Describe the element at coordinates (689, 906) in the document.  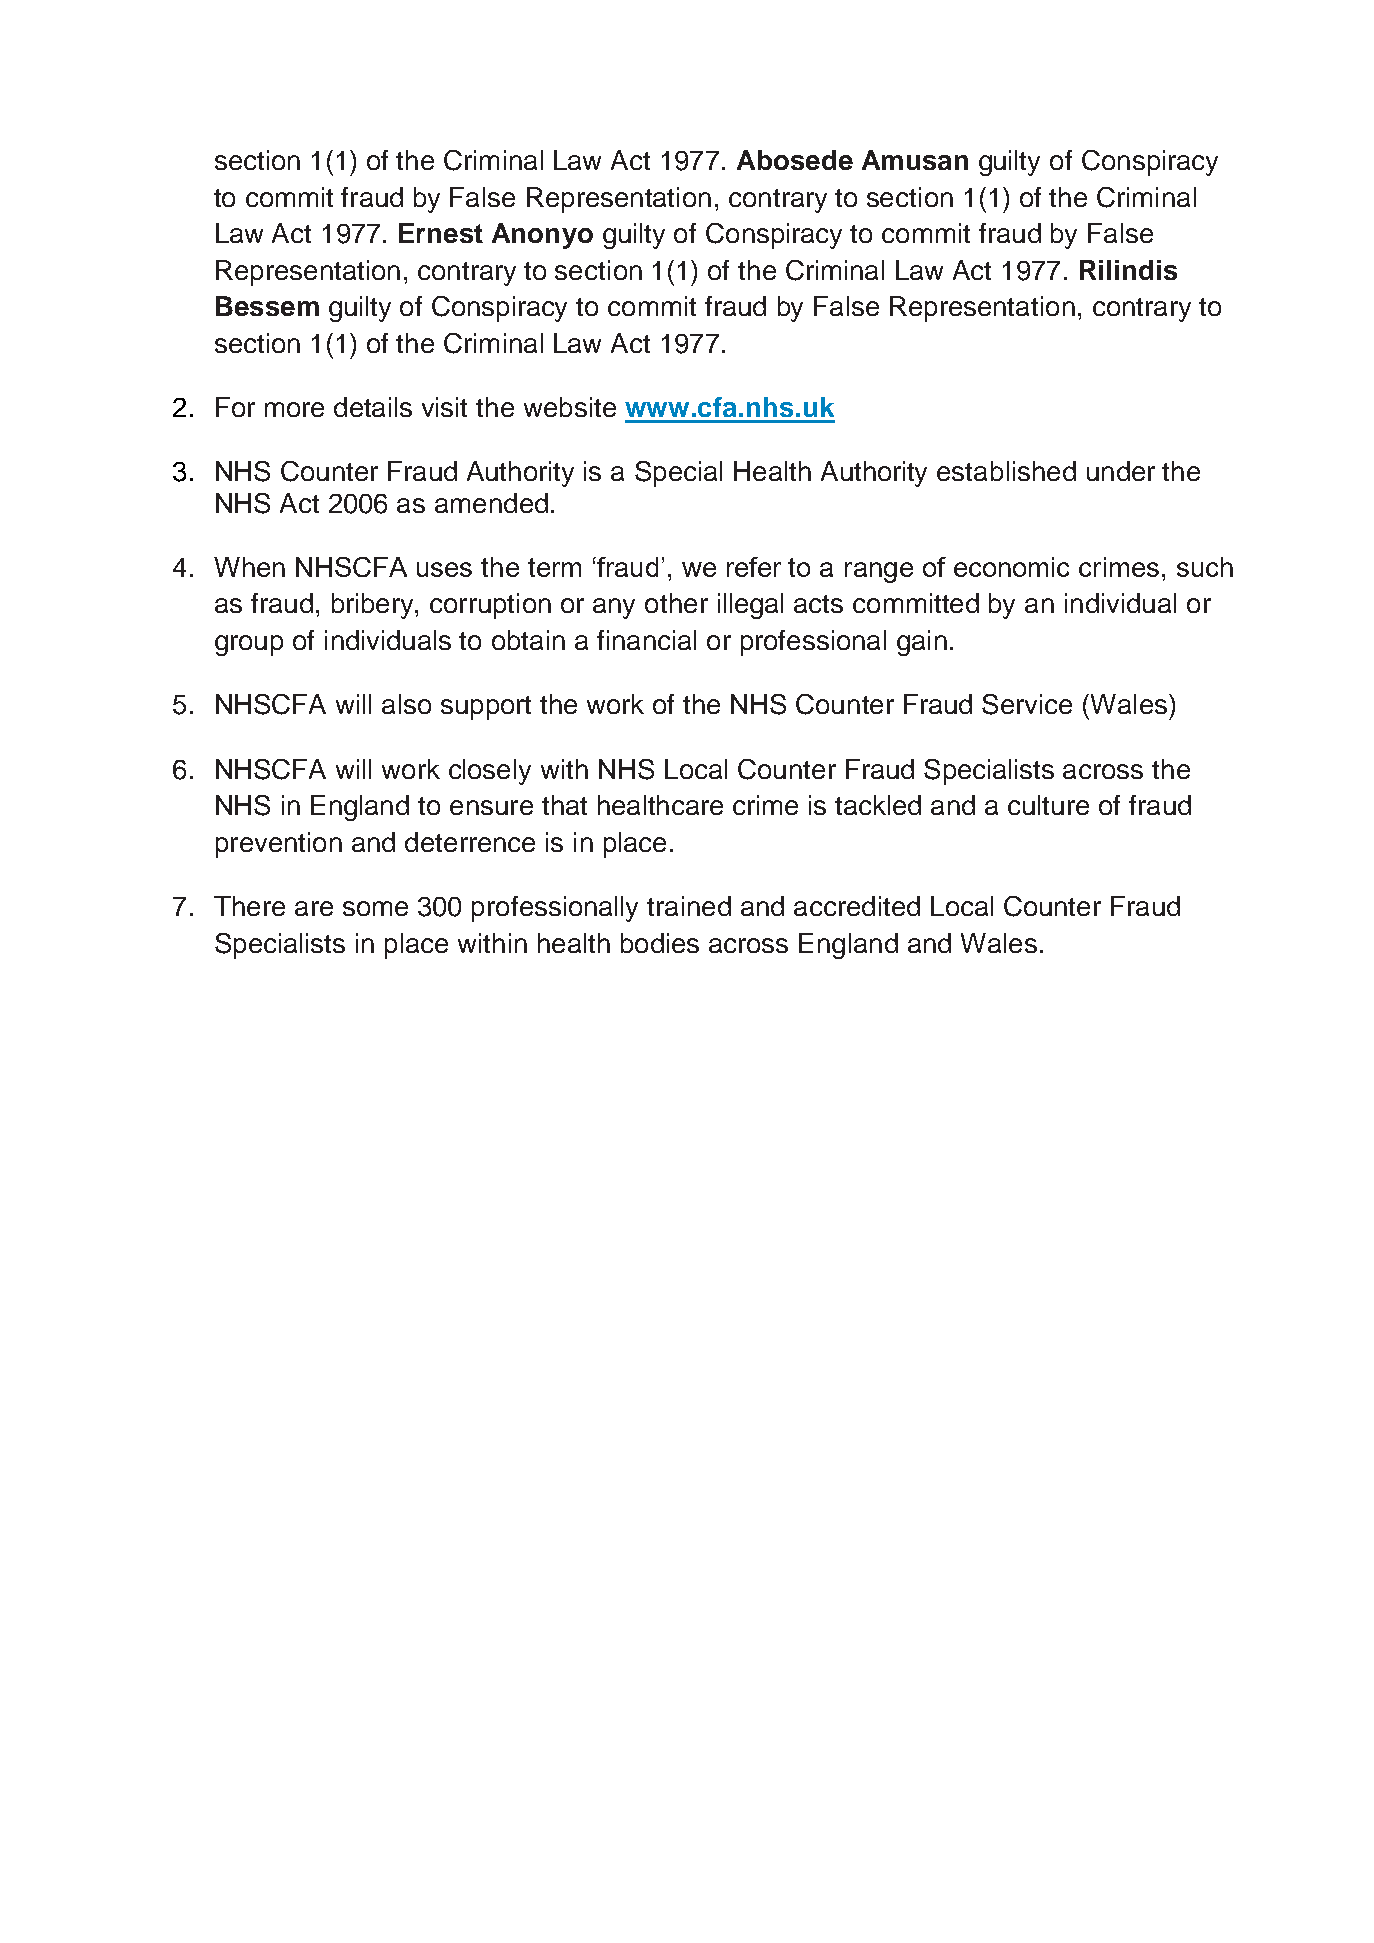
I see `trained` at that location.
